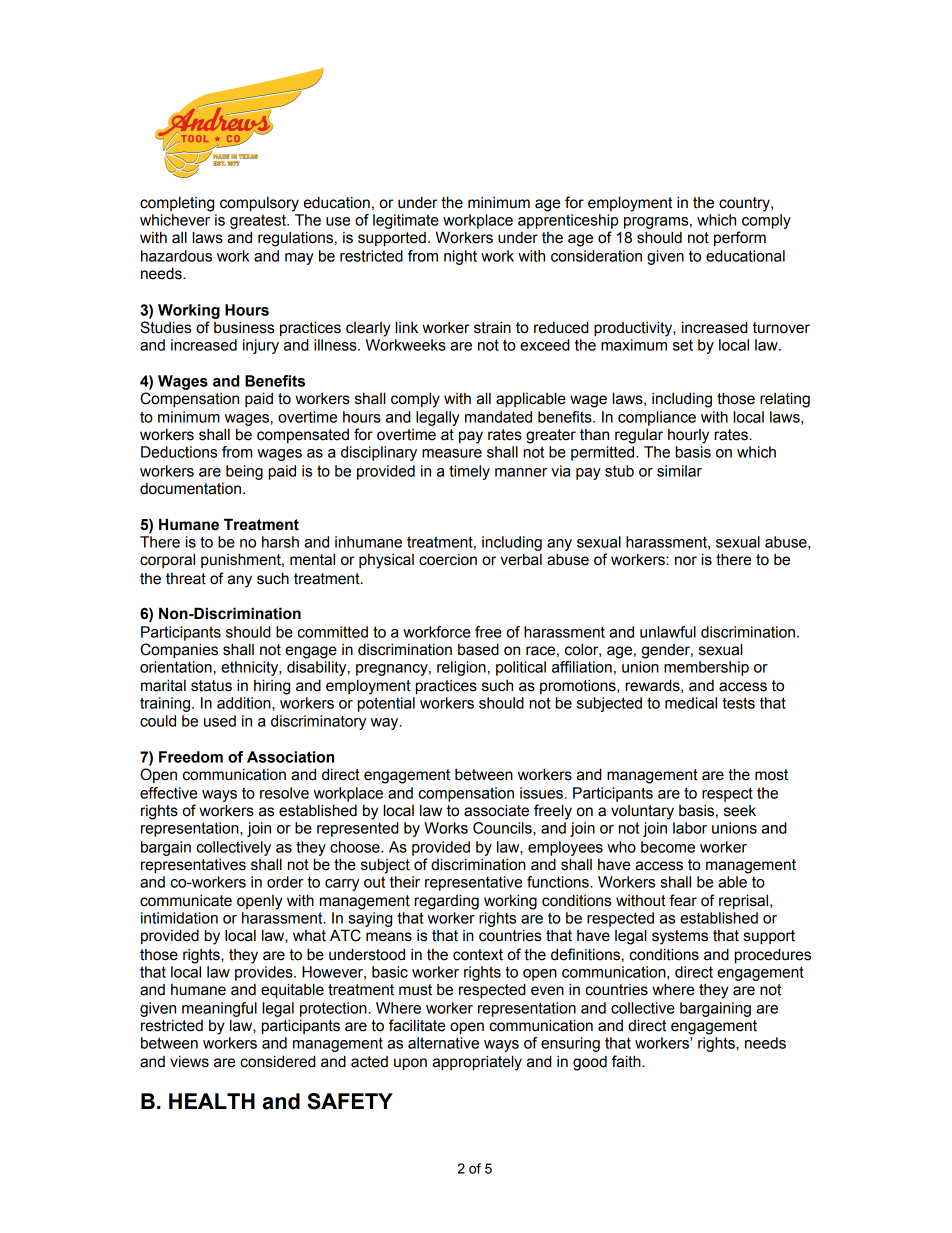 The image size is (952, 1233). I want to click on faith, so click(627, 1061).
